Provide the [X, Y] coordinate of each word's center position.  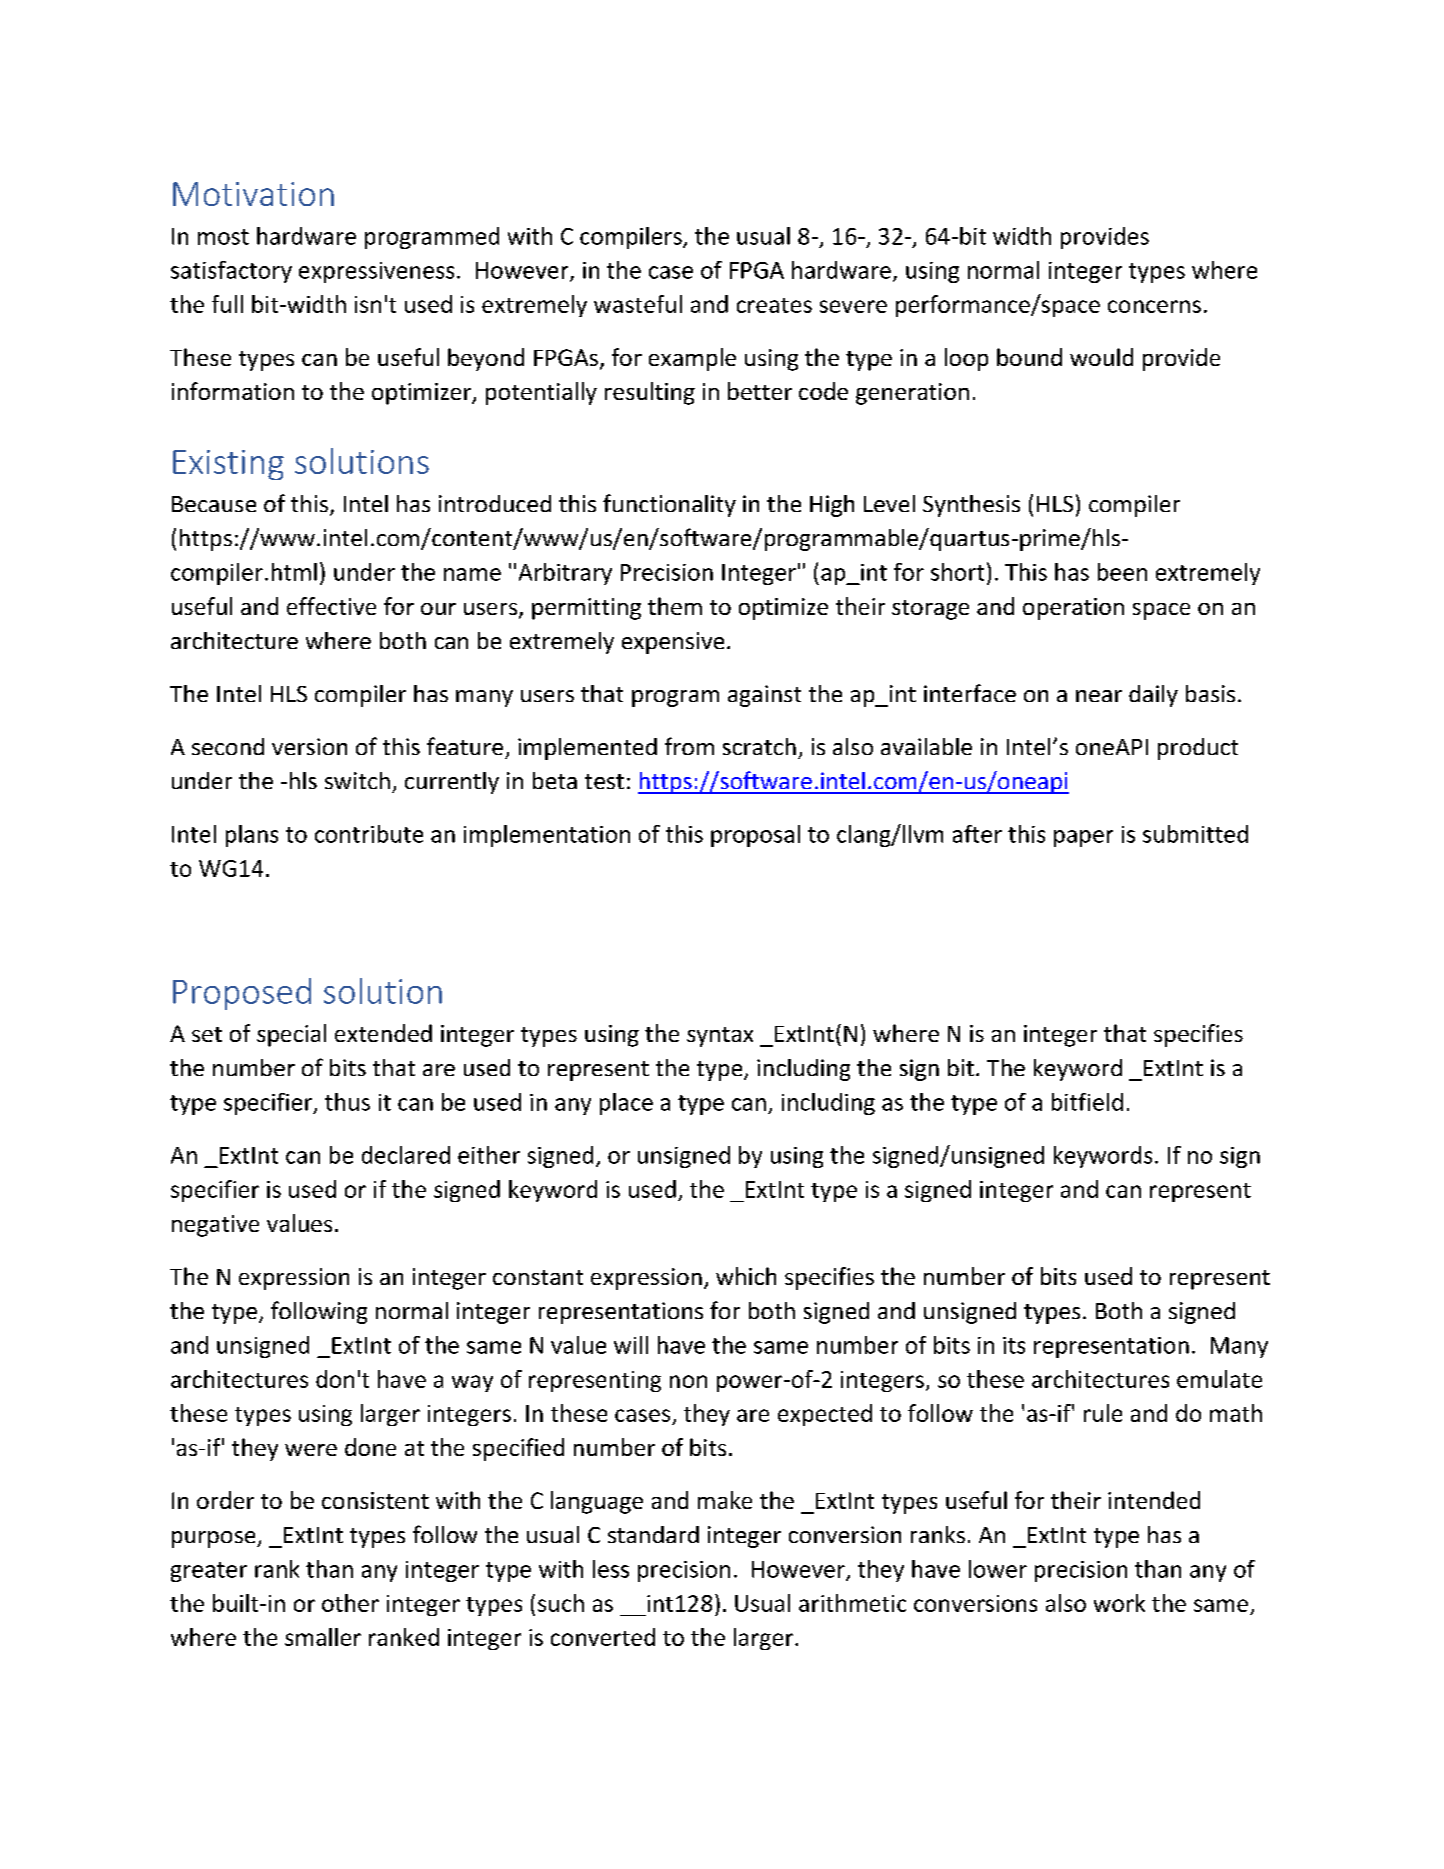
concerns [1154, 306]
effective [331, 606]
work [1119, 1603]
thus [347, 1102]
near [1099, 696]
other [350, 1603]
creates [774, 305]
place [626, 1104]
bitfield [1087, 1102]
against [764, 696]
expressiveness [376, 272]
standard [653, 1534]
